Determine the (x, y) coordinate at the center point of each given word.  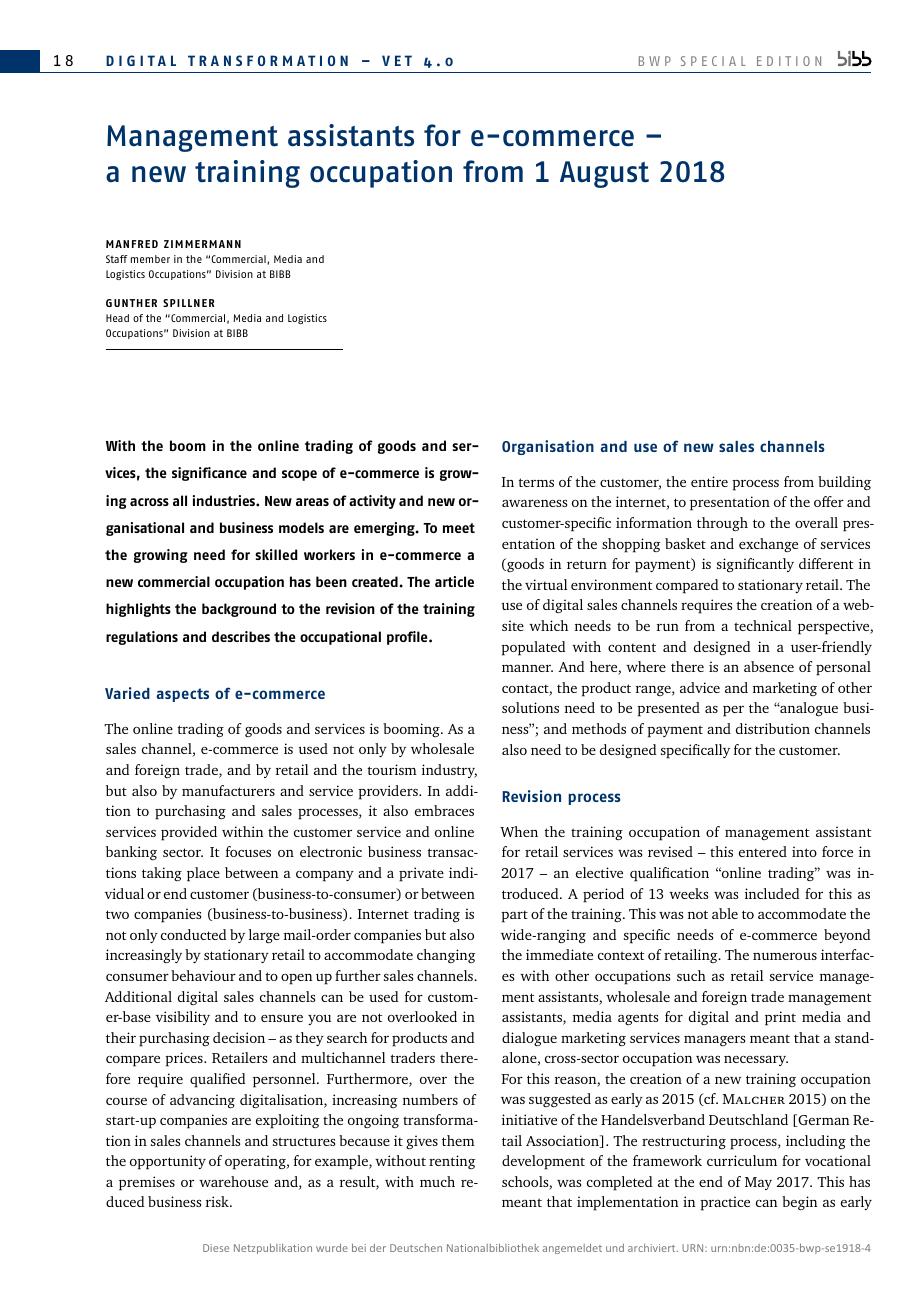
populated (533, 648)
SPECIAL (713, 61)
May (758, 1183)
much (437, 1181)
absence (769, 666)
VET (397, 60)
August (604, 174)
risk (218, 1201)
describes (241, 636)
